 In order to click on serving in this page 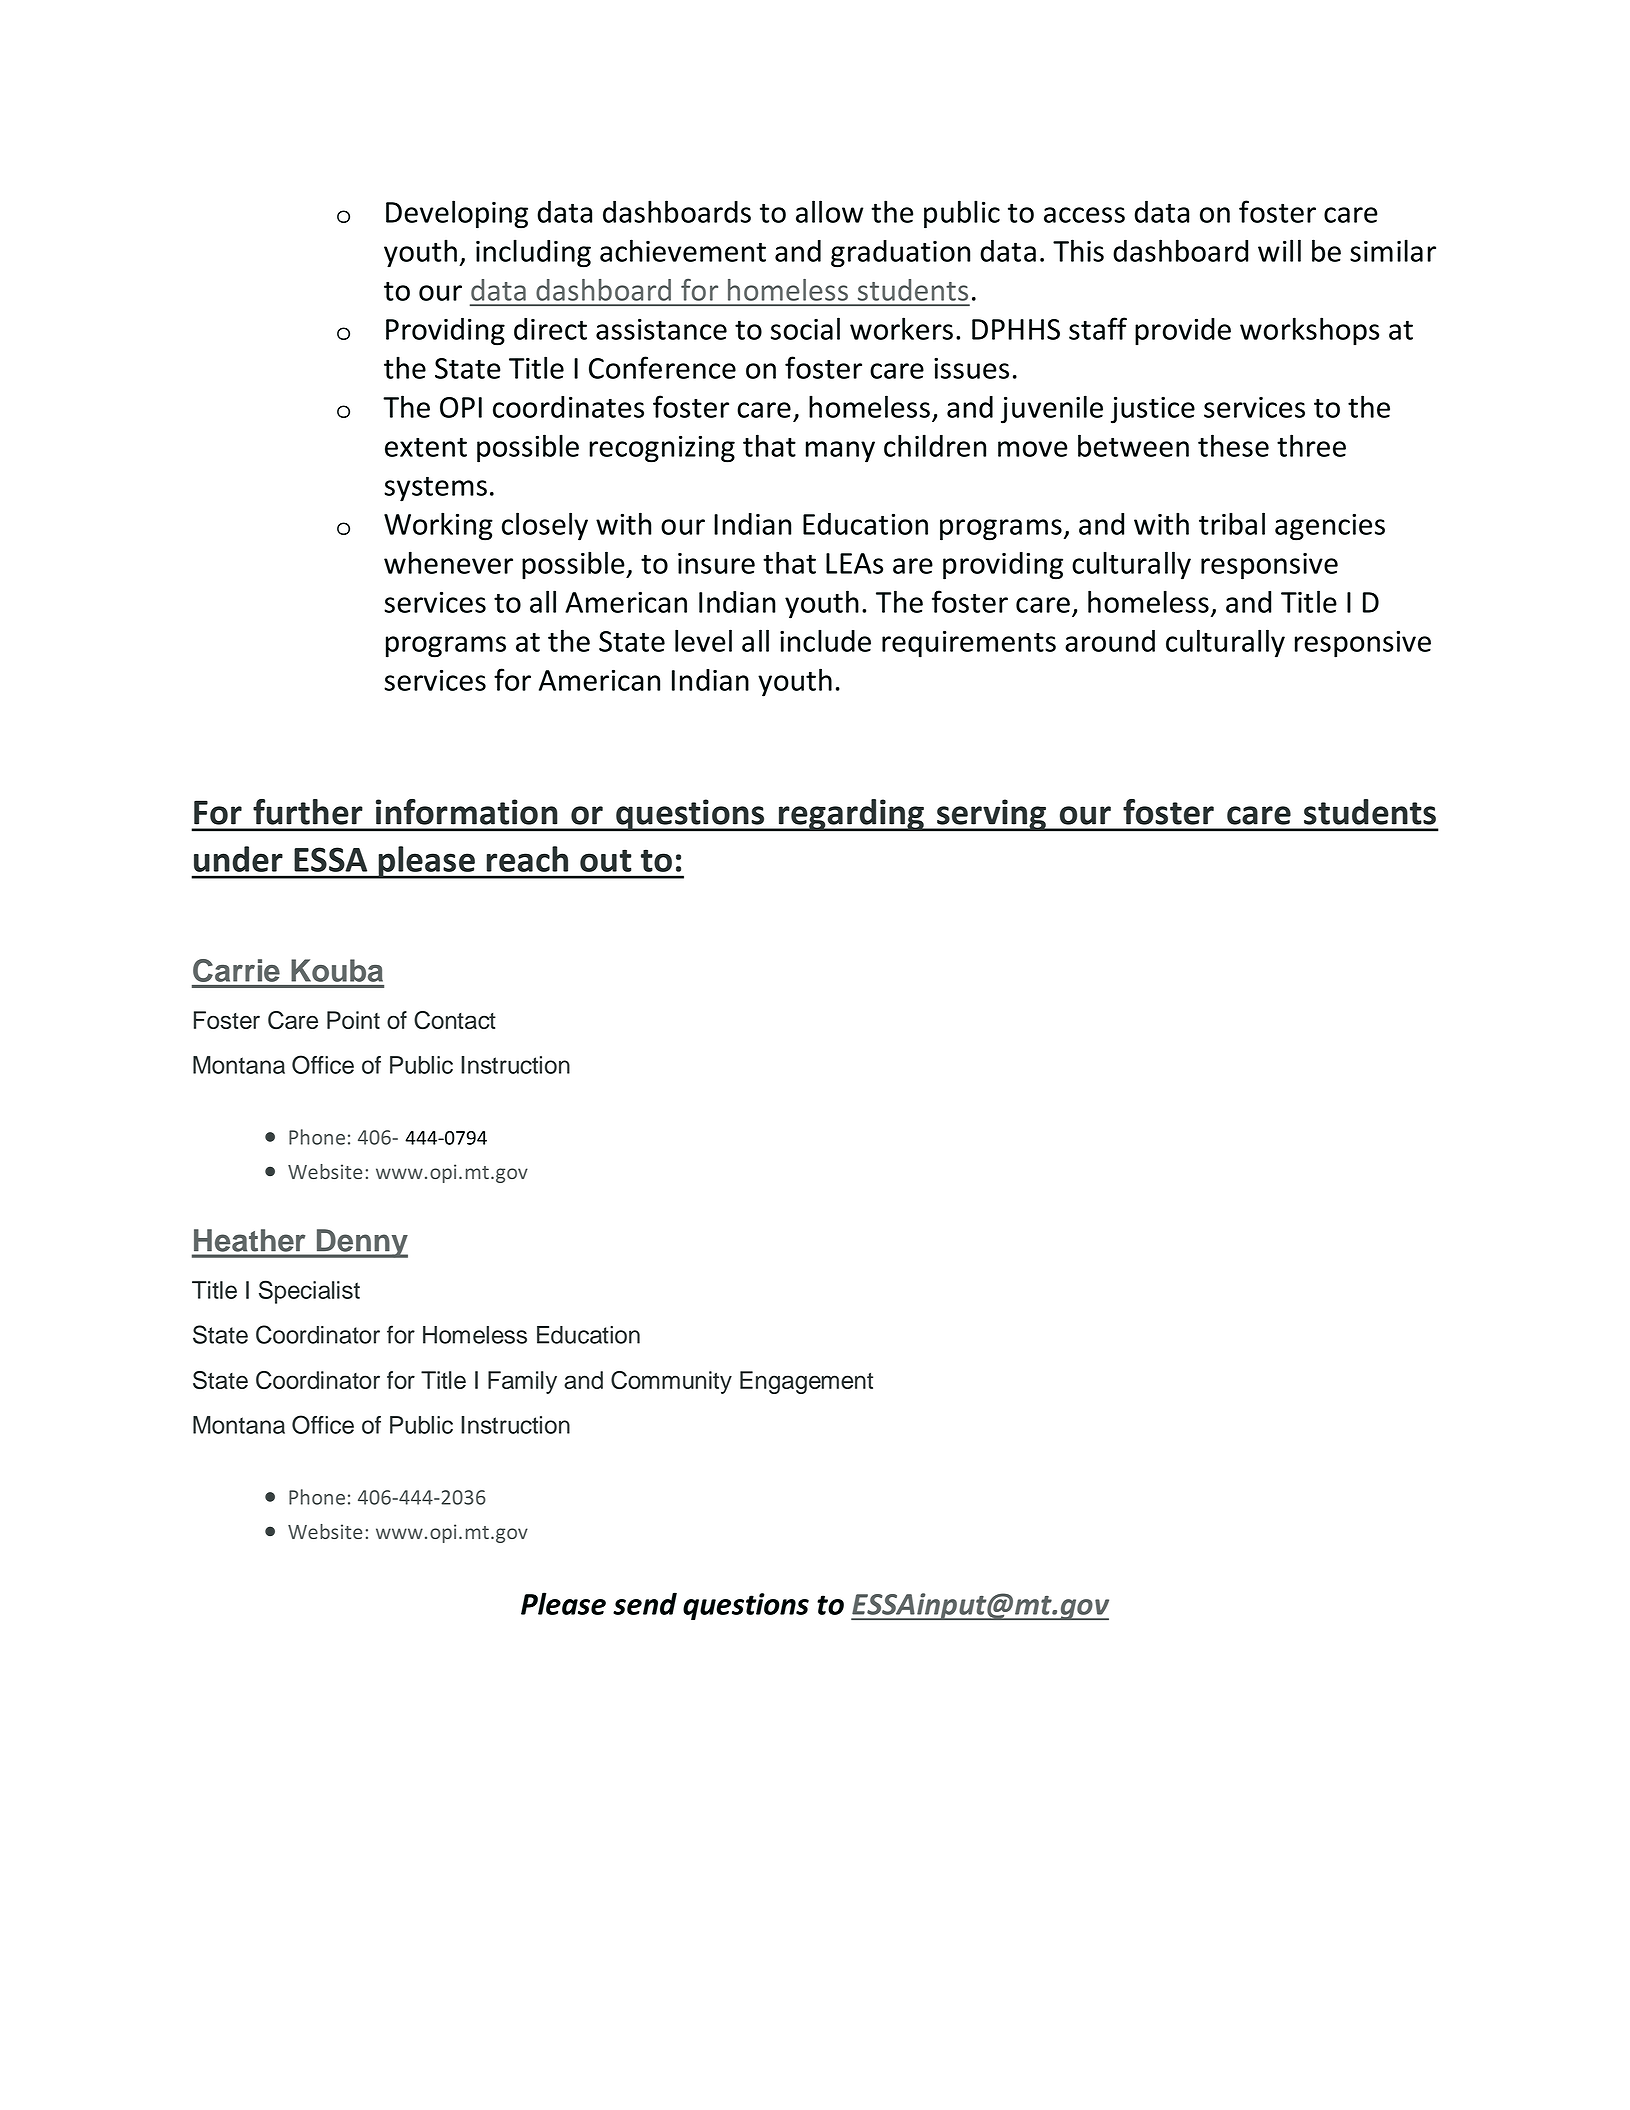, I will do `click(991, 815)`.
